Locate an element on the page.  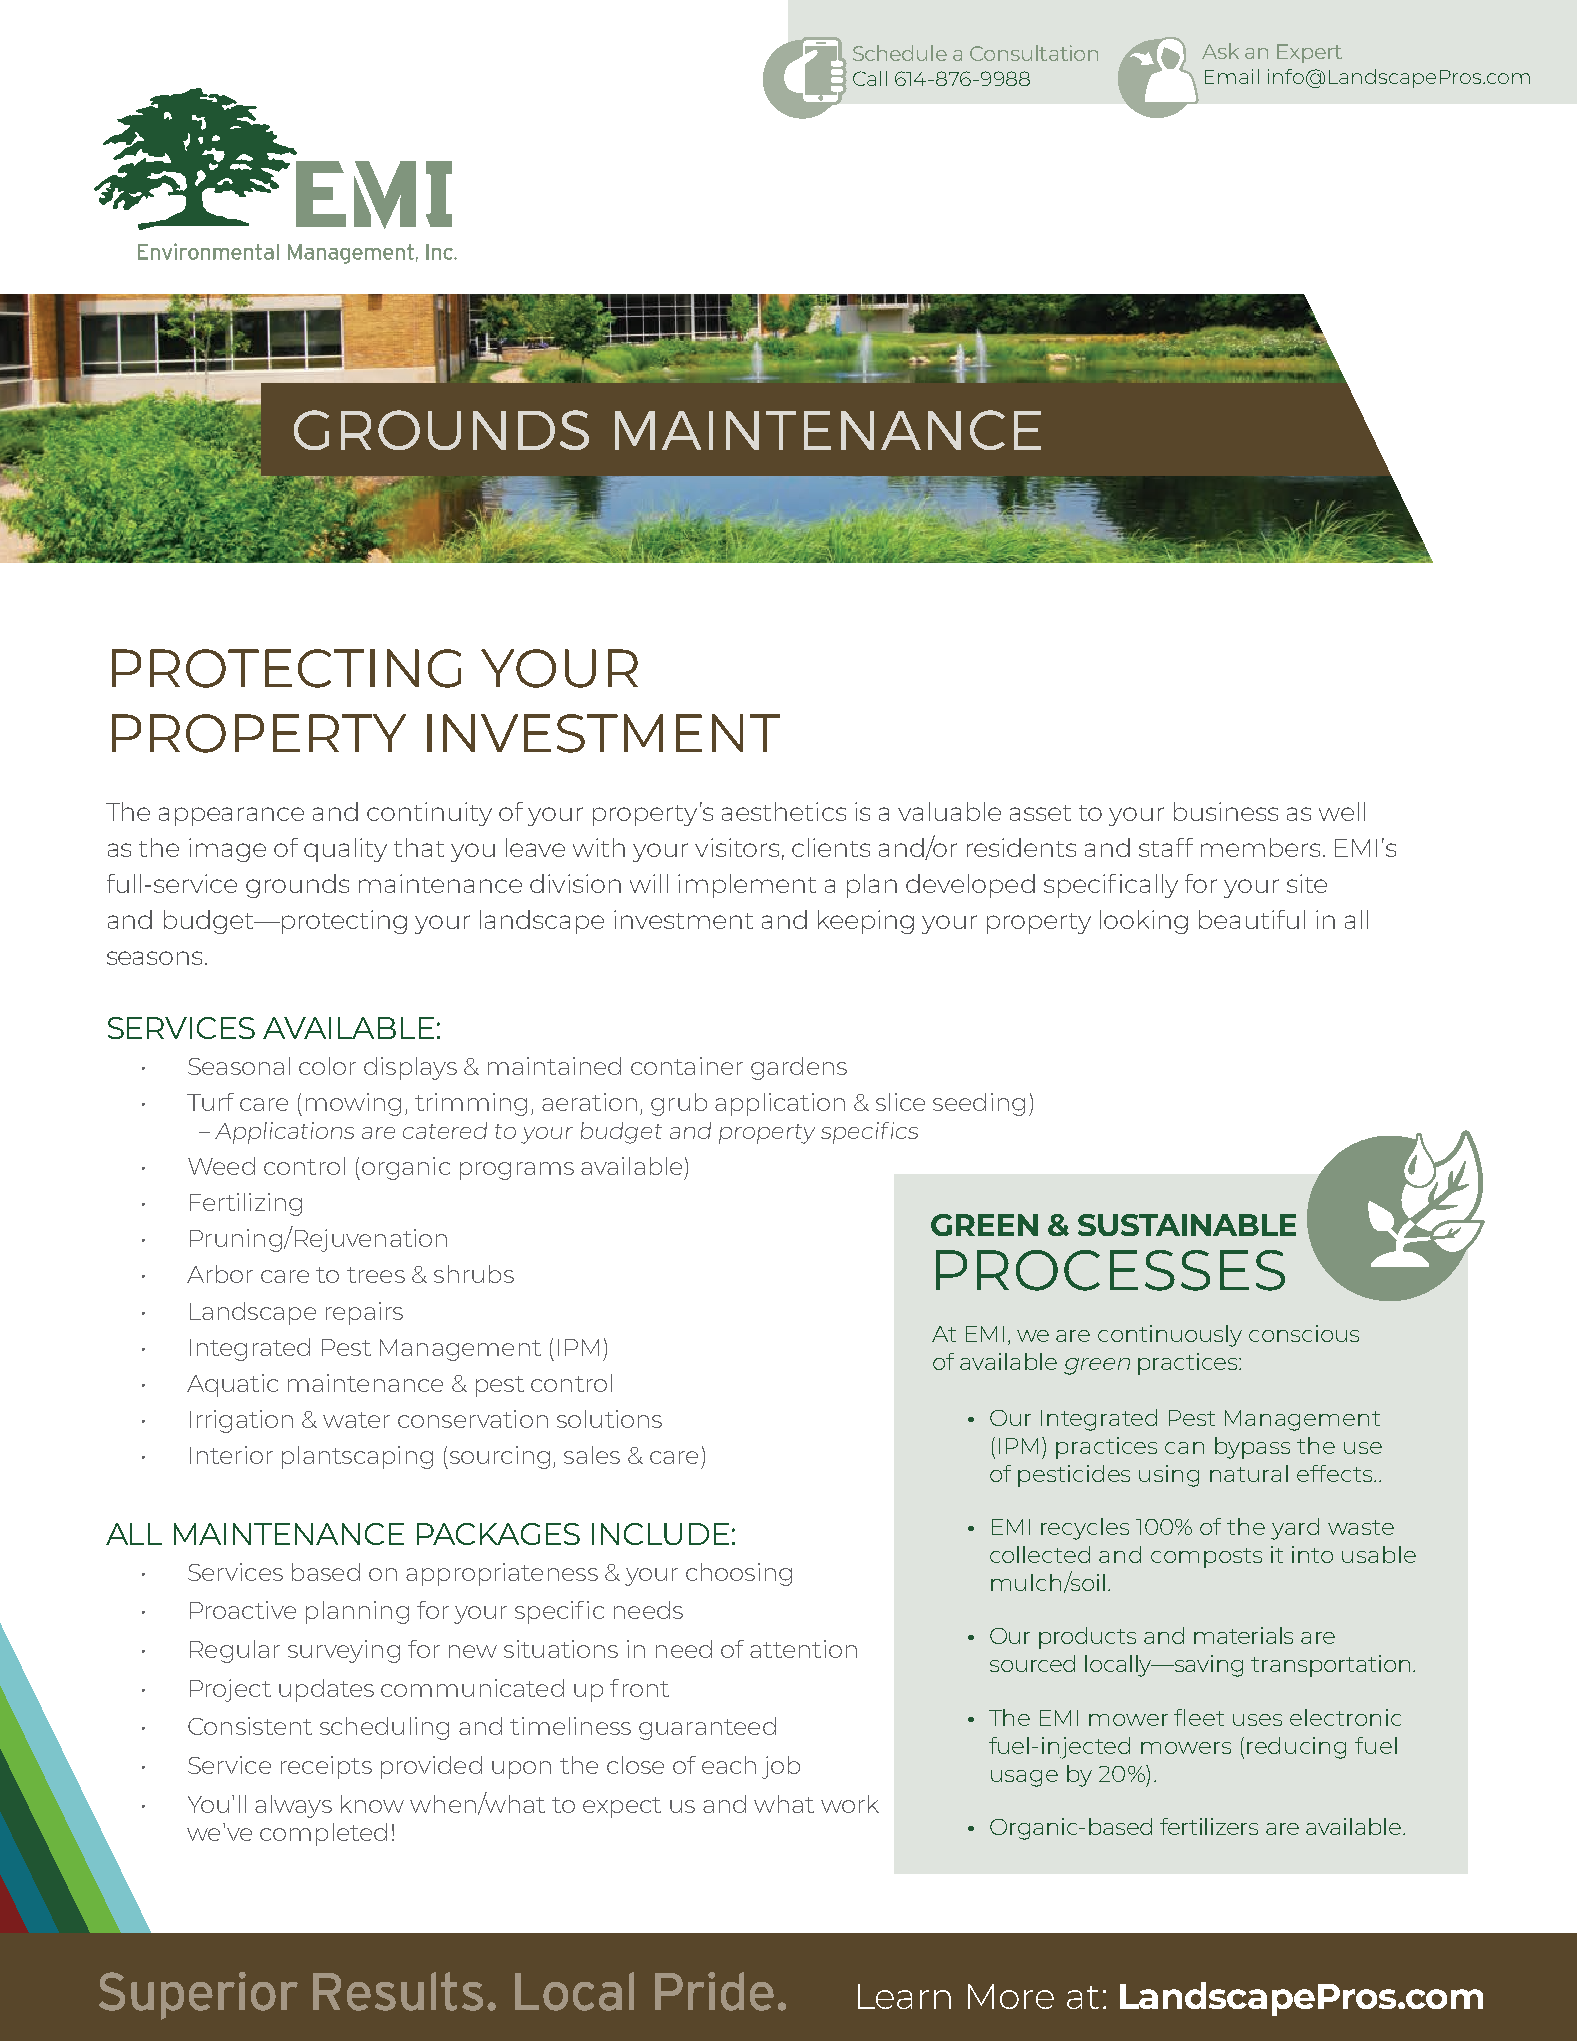
completed is located at coordinates (323, 1834).
